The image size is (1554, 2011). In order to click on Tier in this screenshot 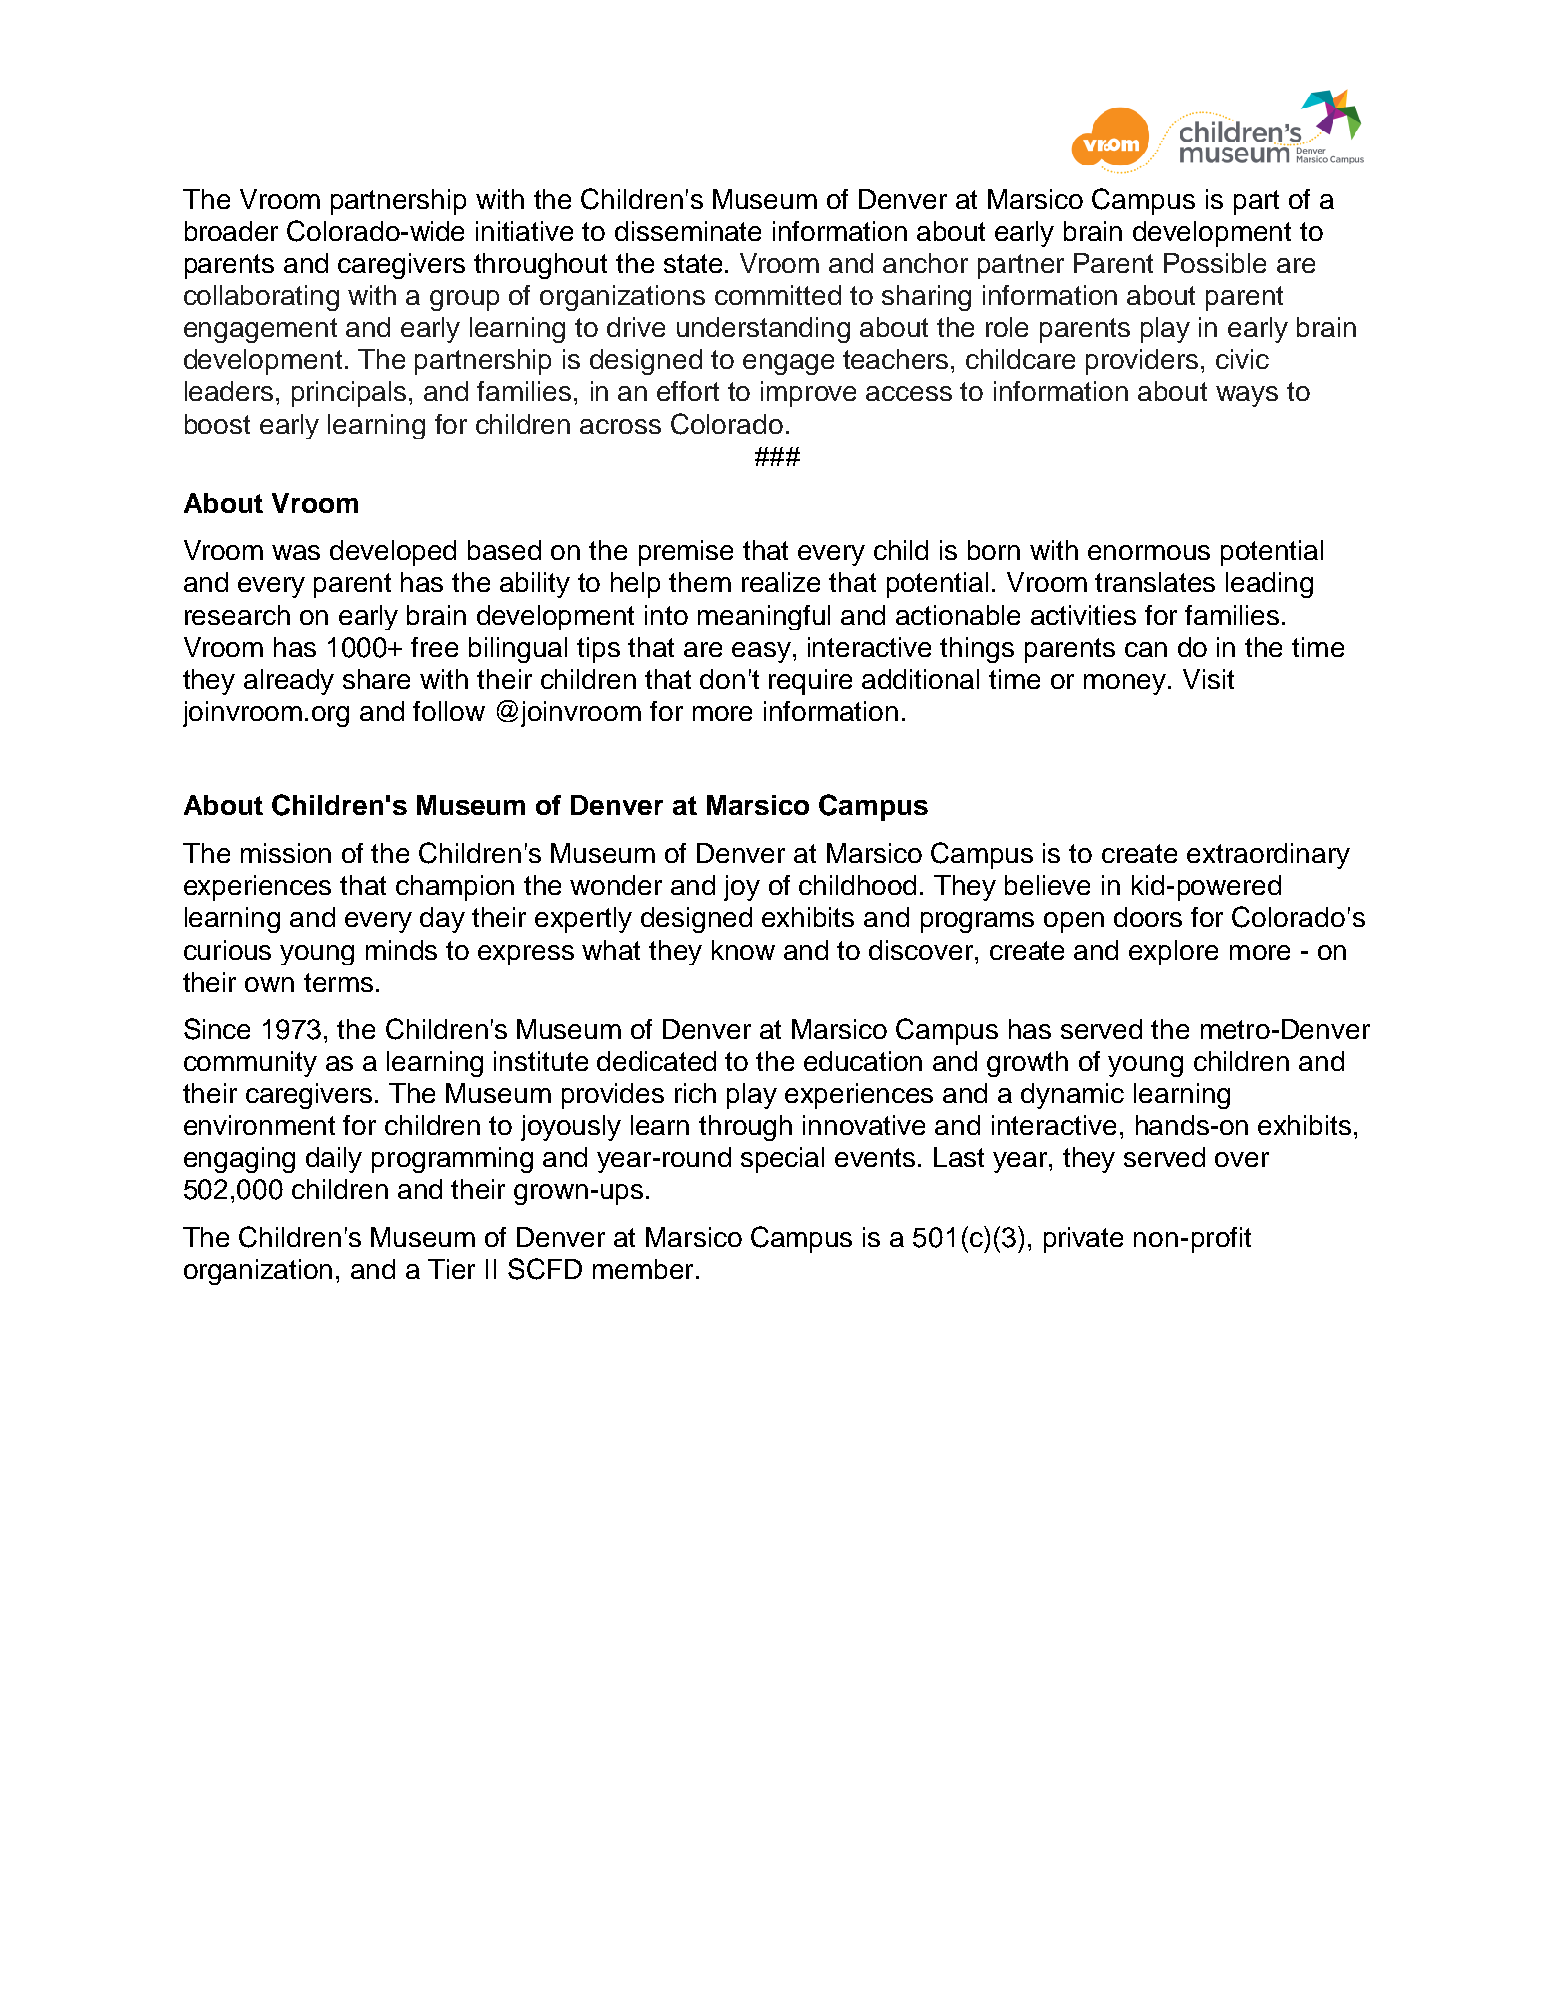, I will do `click(451, 1269)`.
